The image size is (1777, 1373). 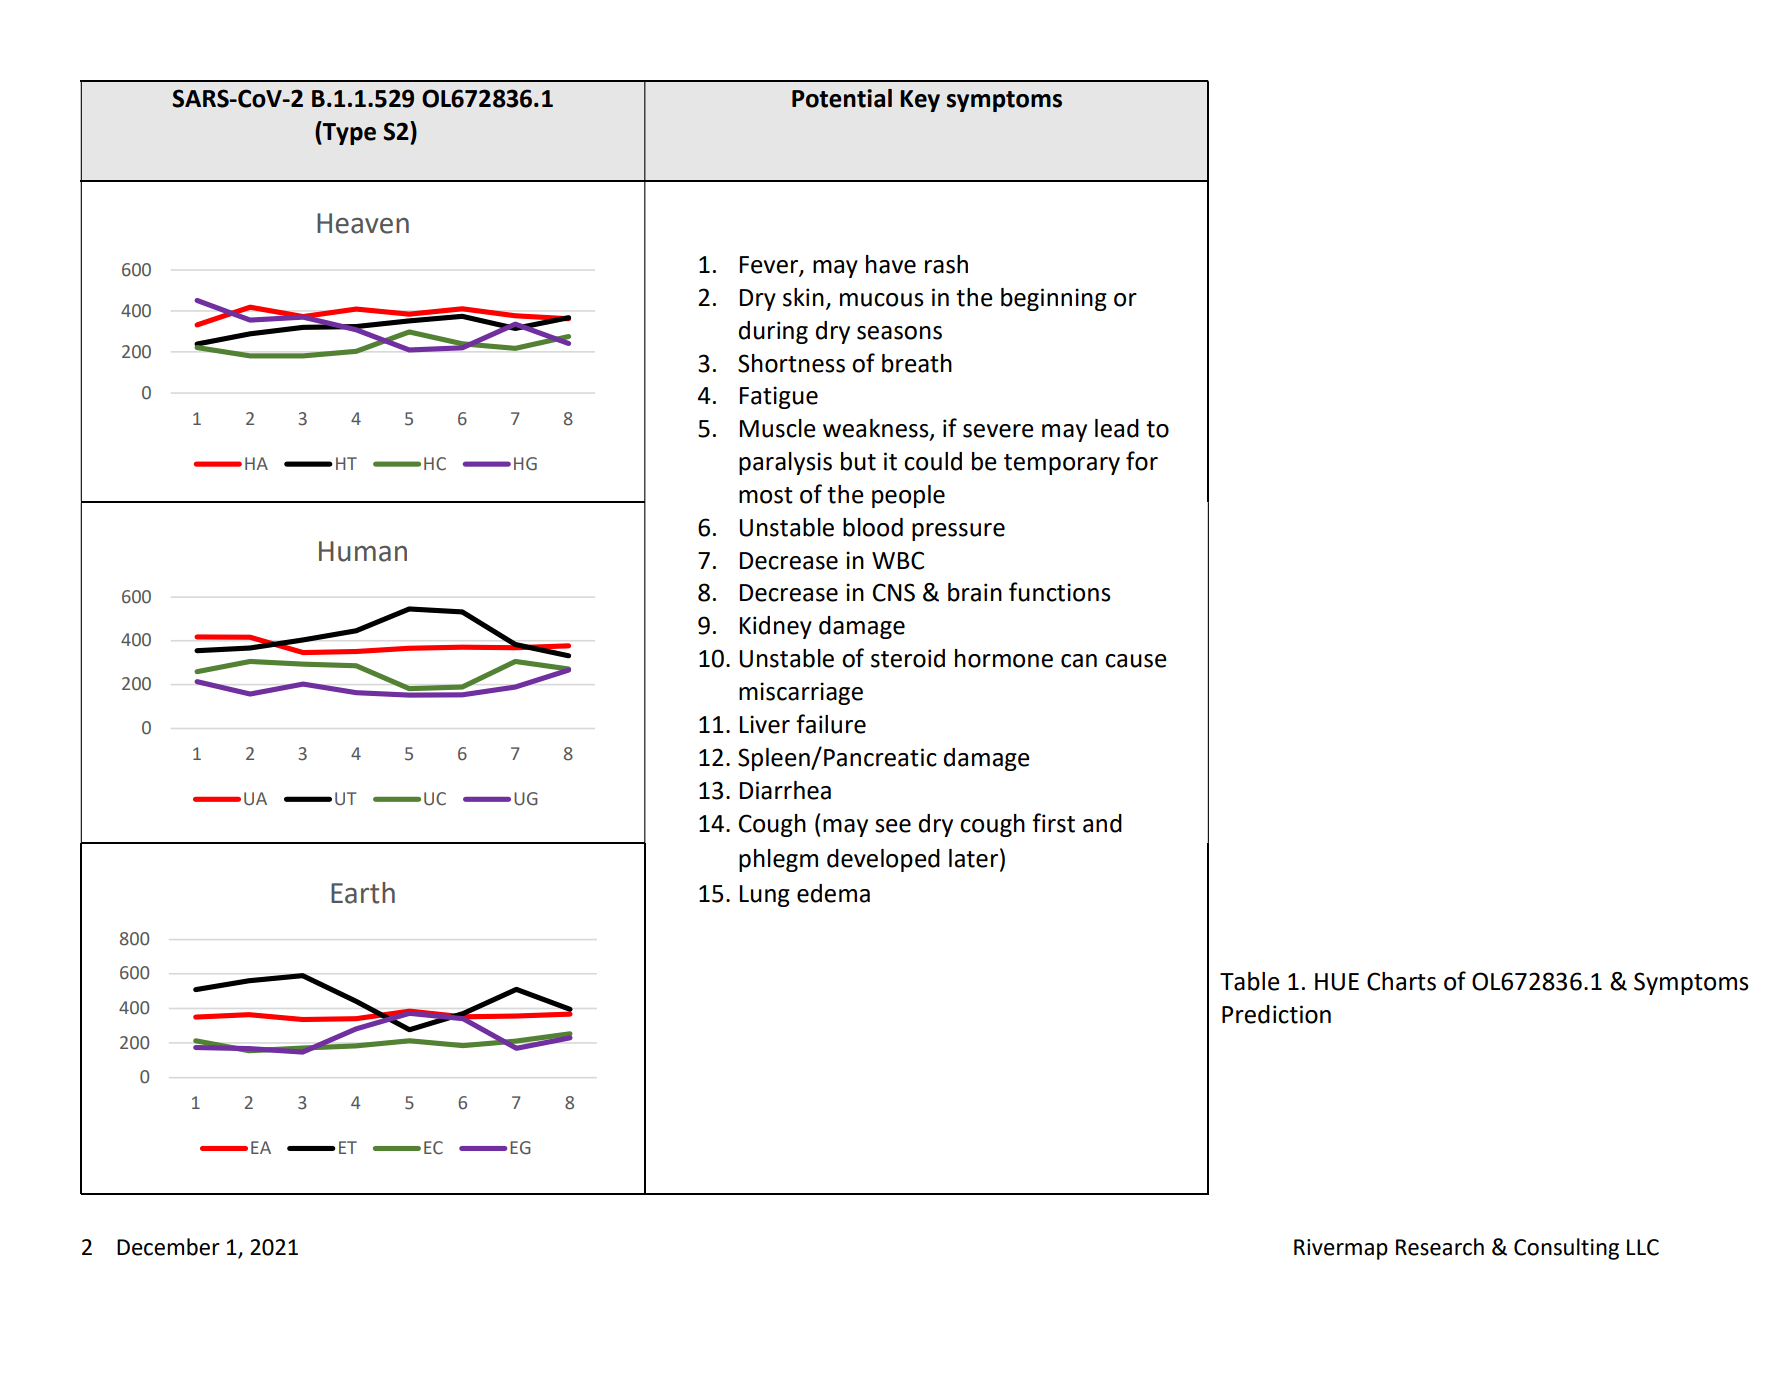 I want to click on beginning, so click(x=1054, y=299).
